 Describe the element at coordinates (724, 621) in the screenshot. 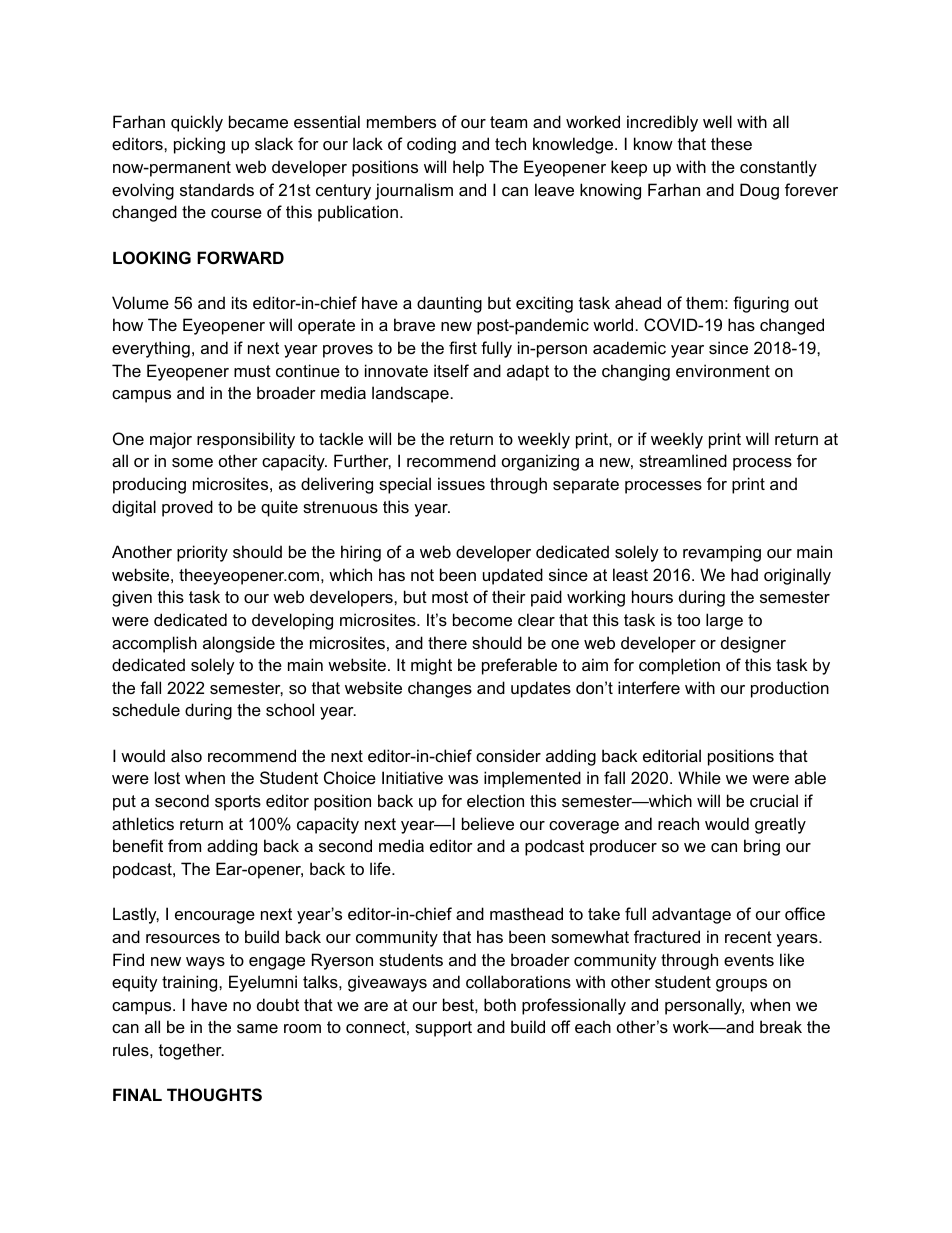

I see `large` at that location.
